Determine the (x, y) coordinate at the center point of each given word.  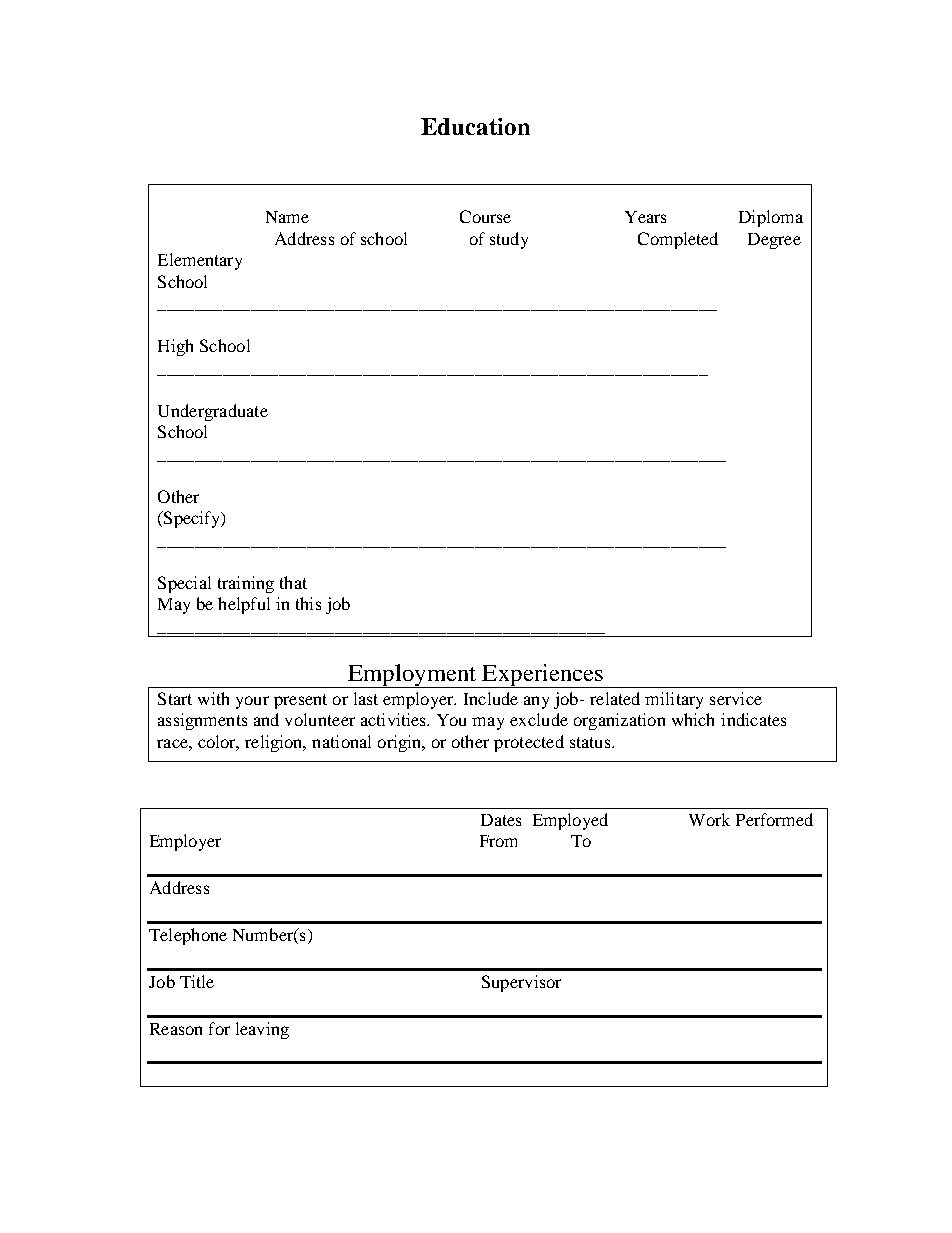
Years (645, 217)
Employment (412, 676)
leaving (262, 1030)
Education (475, 126)
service (736, 698)
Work (709, 819)
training (246, 584)
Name (287, 217)
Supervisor (521, 983)
